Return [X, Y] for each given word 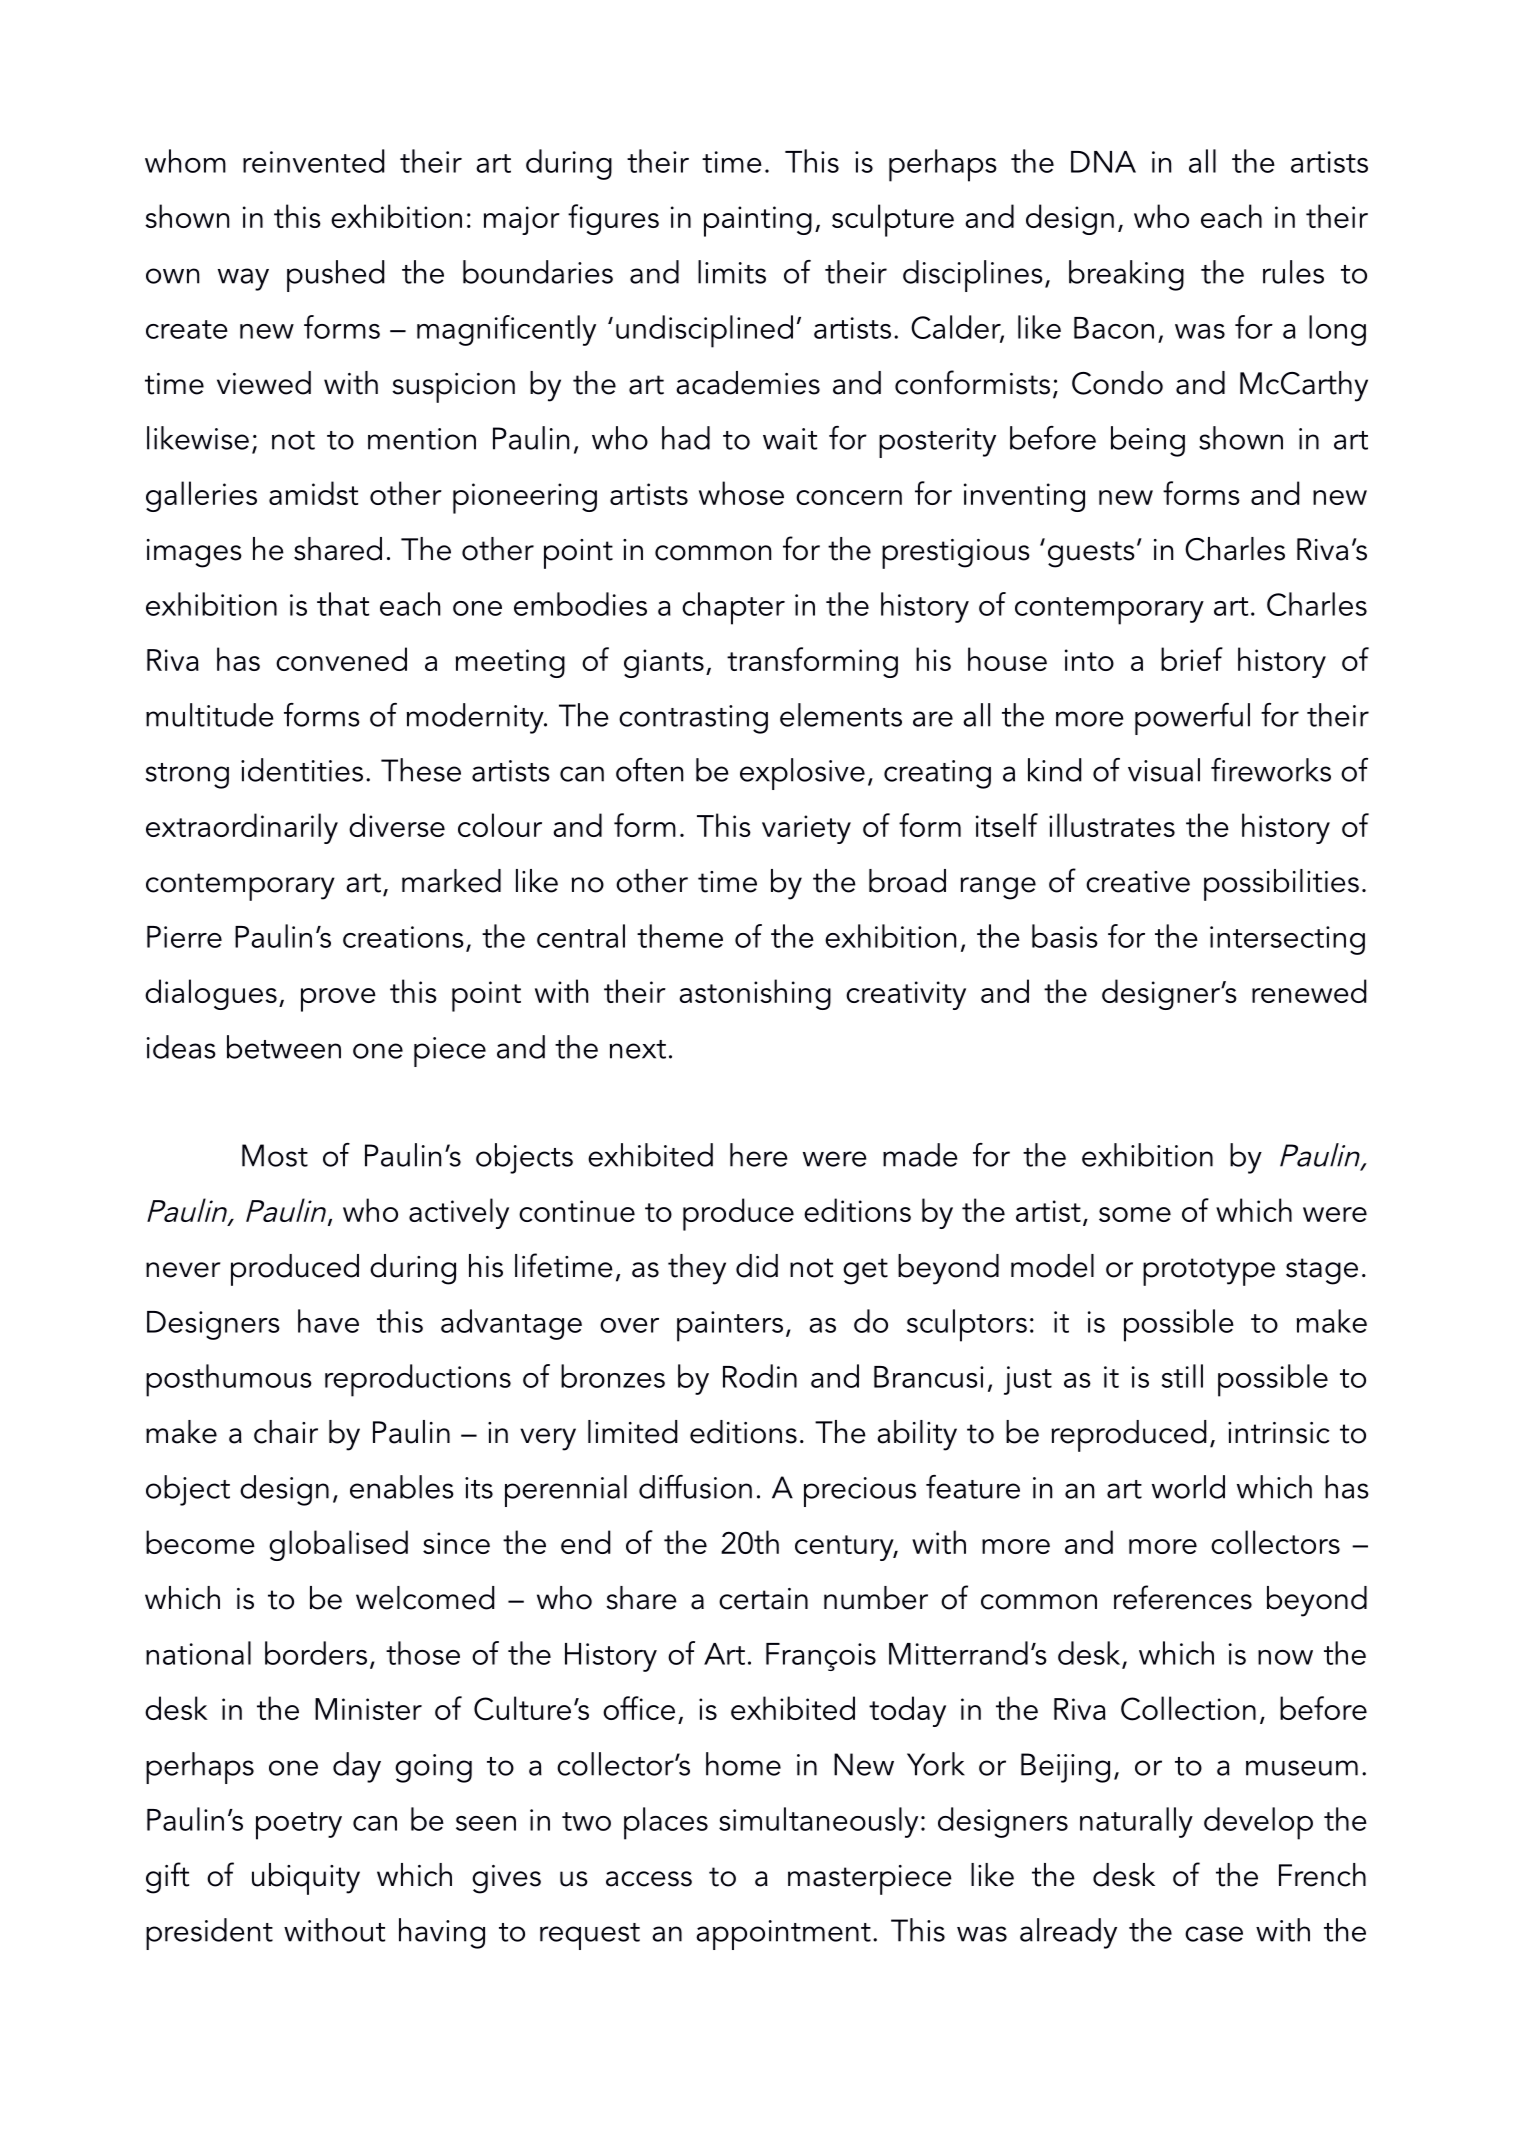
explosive [802, 774]
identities [302, 770]
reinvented [314, 161]
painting [758, 221]
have [328, 1321]
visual [1164, 770]
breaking [1126, 275]
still [1182, 1376]
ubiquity [306, 1879]
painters [730, 1326]
